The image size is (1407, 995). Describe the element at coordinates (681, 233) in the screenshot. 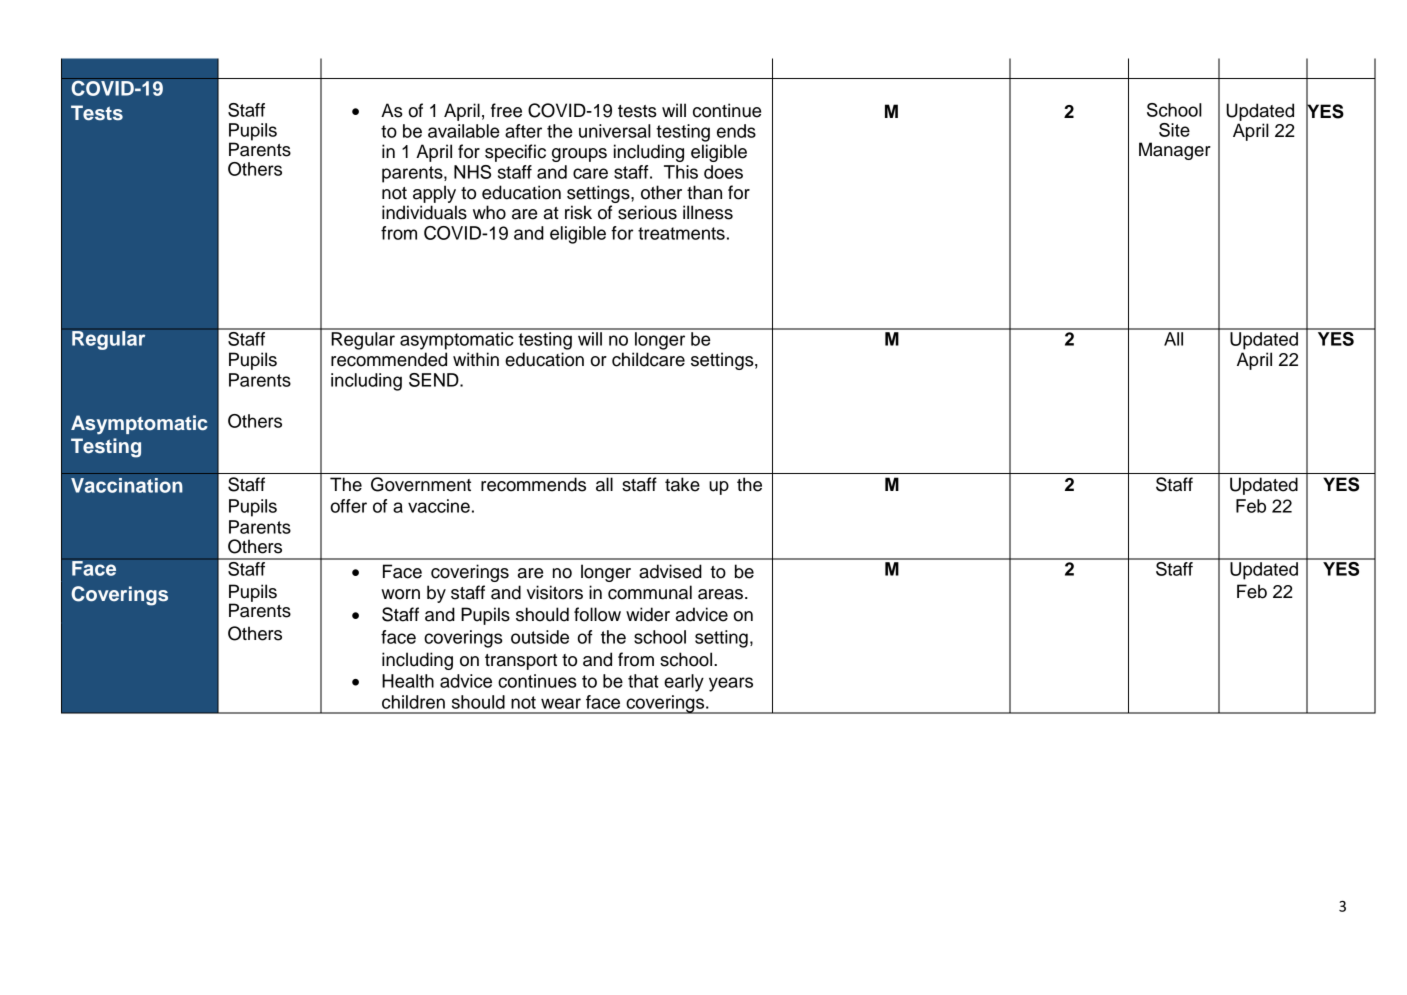

I see `treatments` at that location.
